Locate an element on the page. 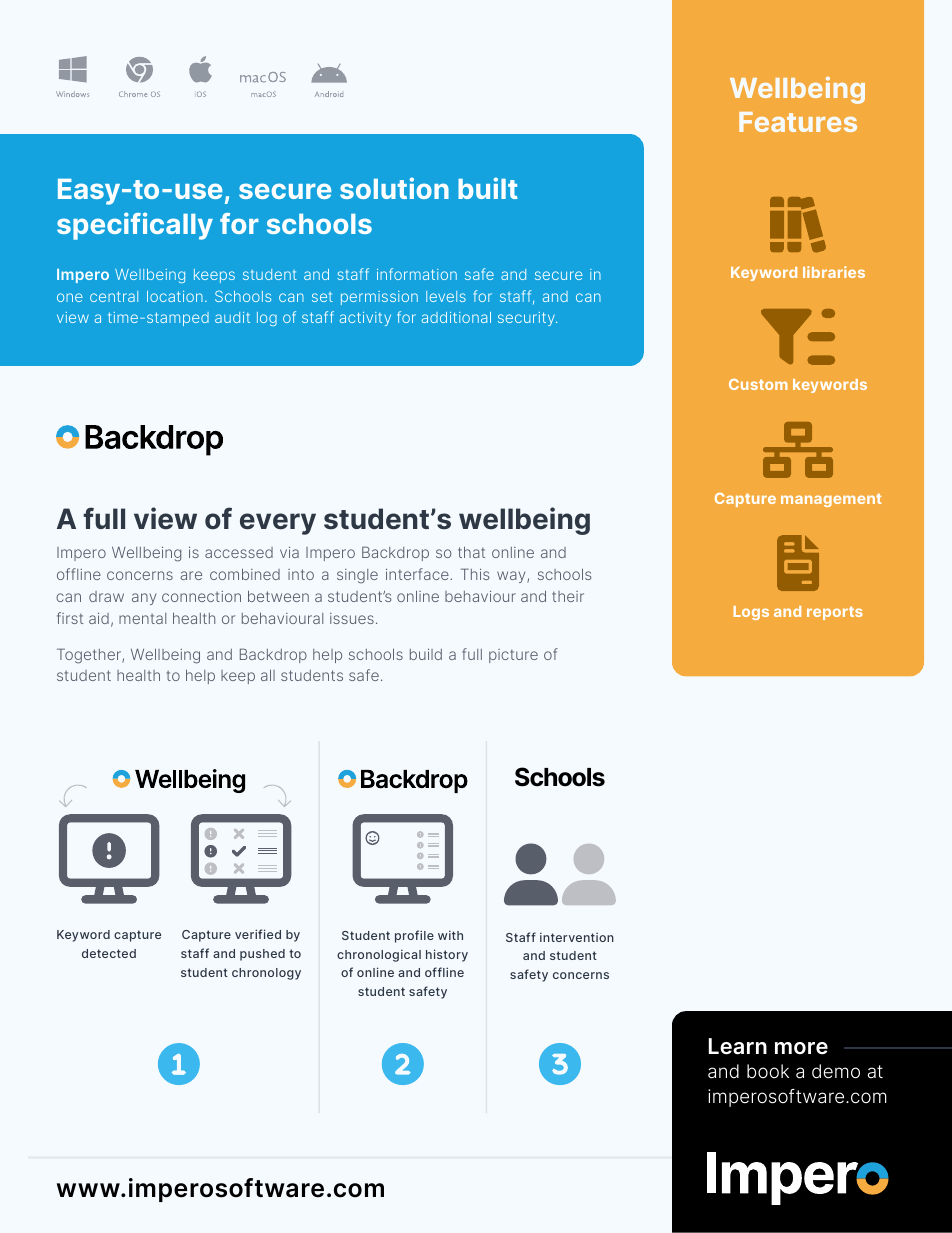 This image has width=952, height=1233. built is located at coordinates (488, 188).
